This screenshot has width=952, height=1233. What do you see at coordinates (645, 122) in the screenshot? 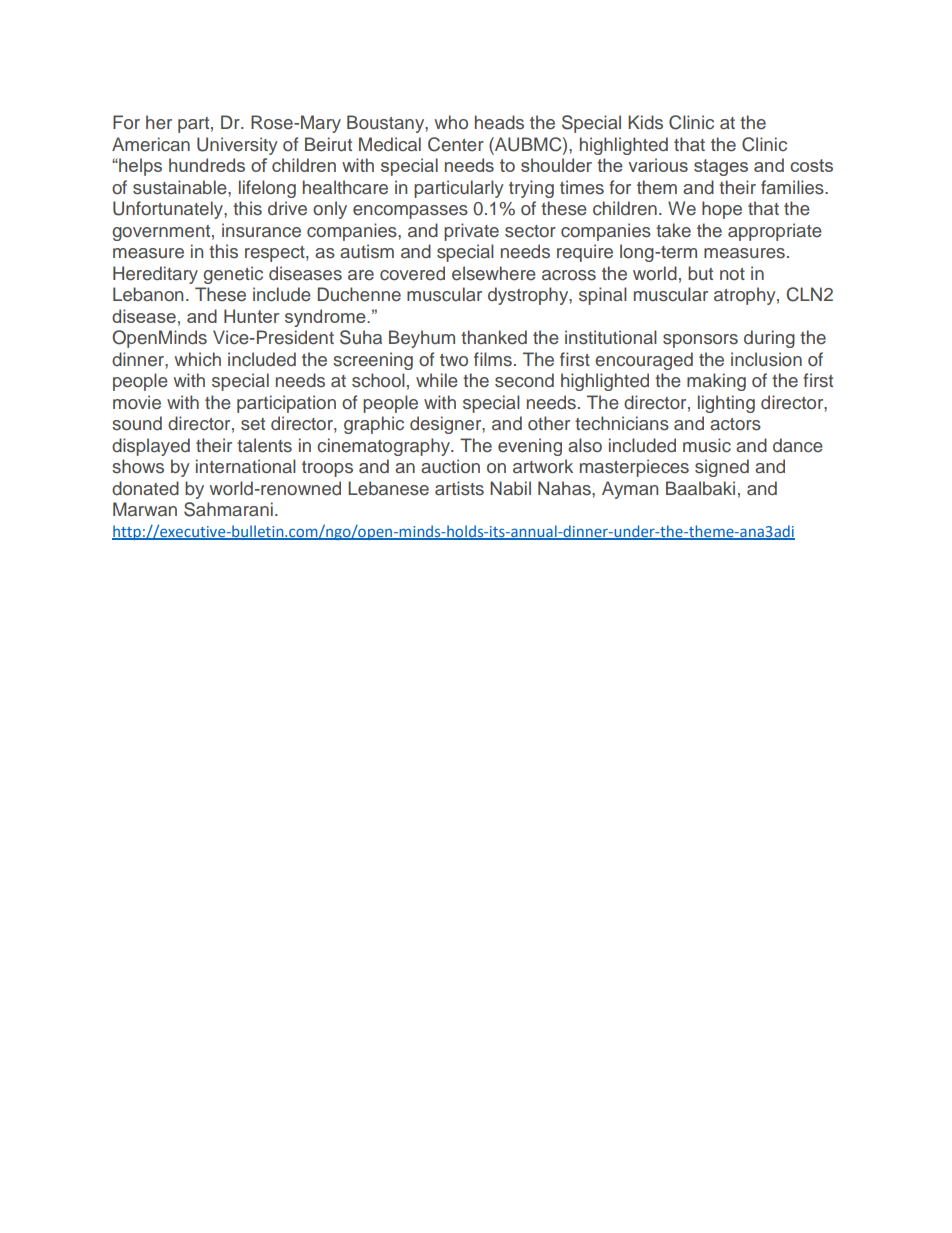
I see `Kids` at bounding box center [645, 122].
